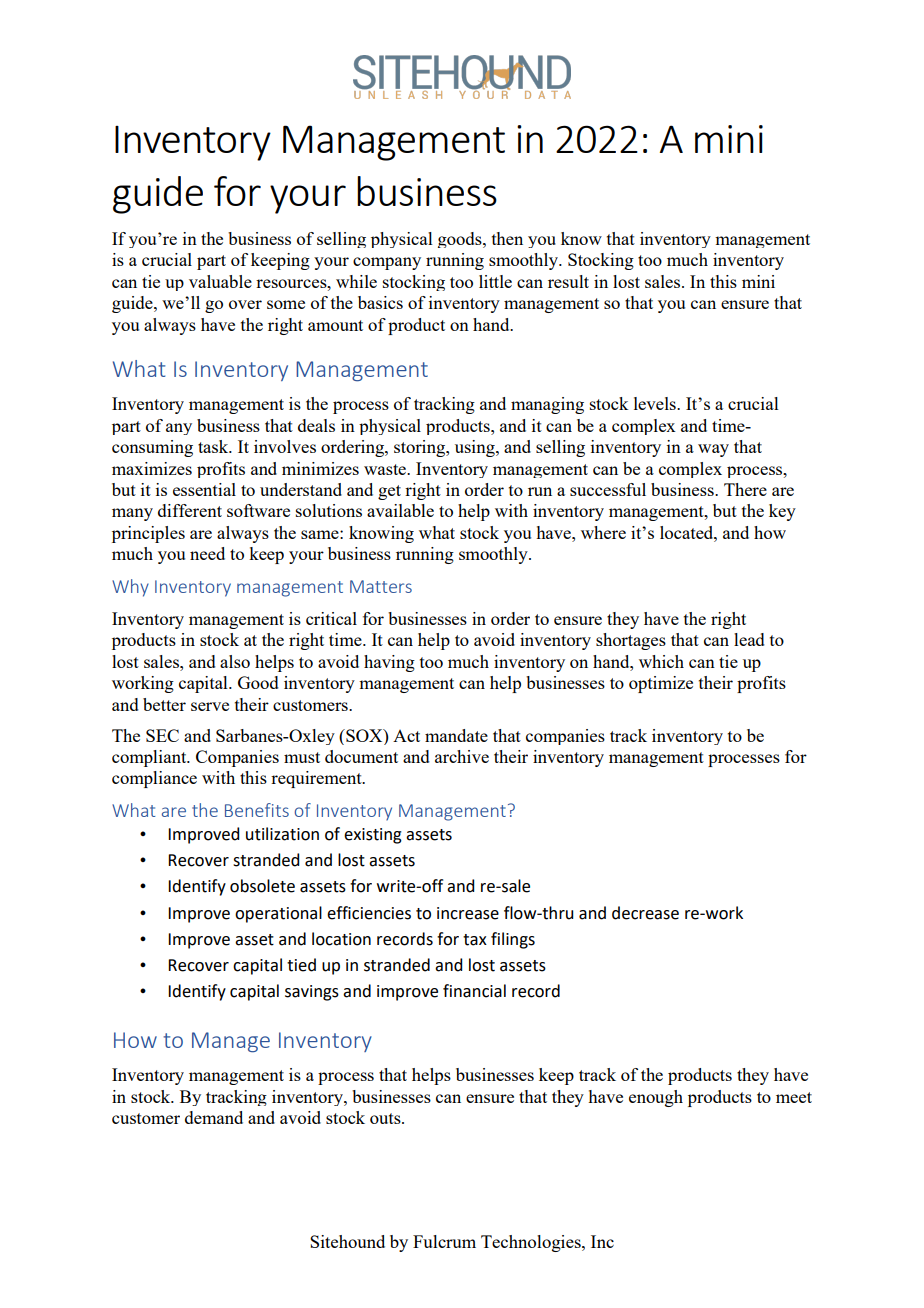  Describe the element at coordinates (301, 965) in the screenshot. I see `tied` at that location.
